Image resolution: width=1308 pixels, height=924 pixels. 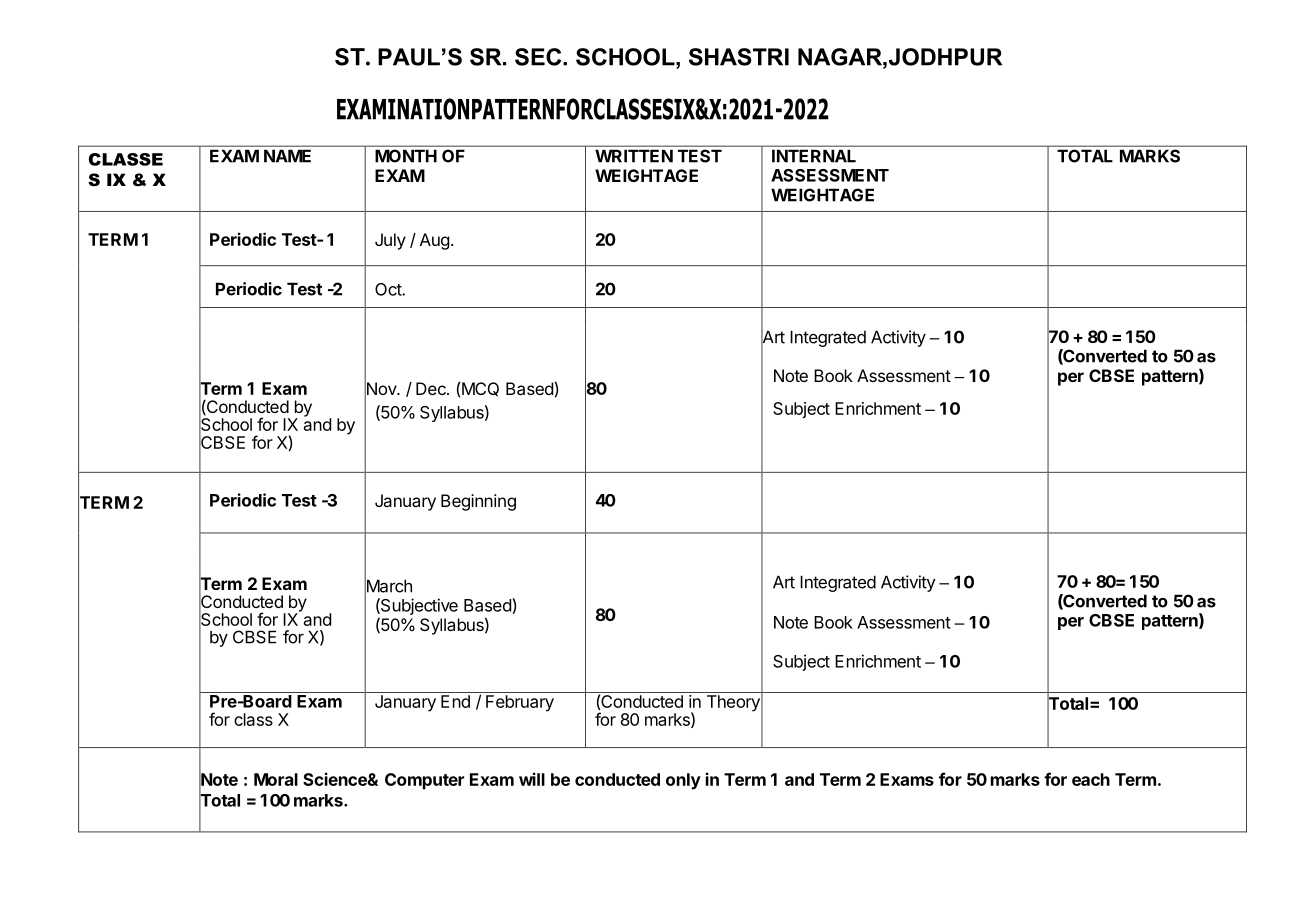 What do you see at coordinates (390, 241) in the page?
I see `July` at bounding box center [390, 241].
